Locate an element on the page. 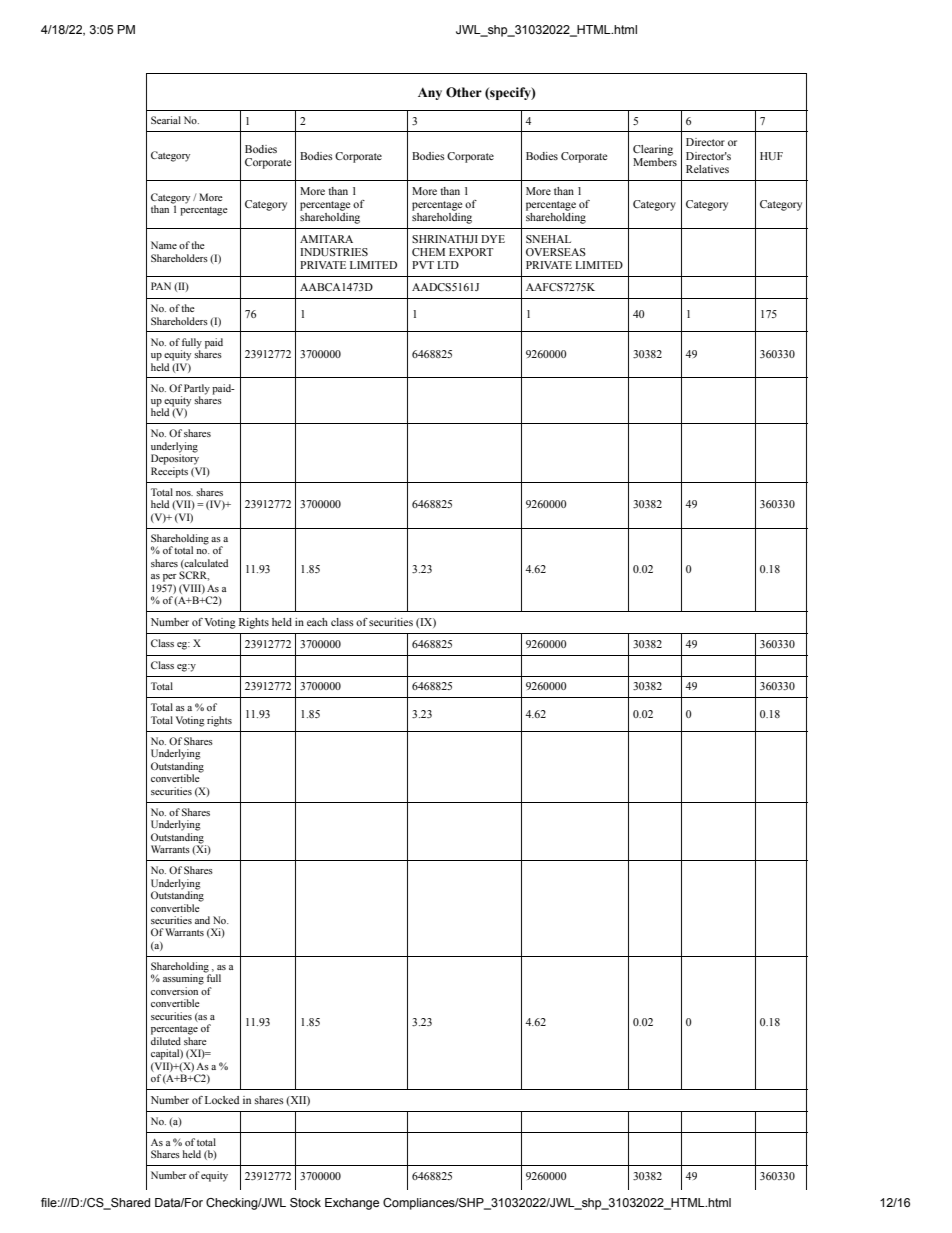 Image resolution: width=952 pixels, height=1233 pixels. Exchange is located at coordinates (352, 1204).
